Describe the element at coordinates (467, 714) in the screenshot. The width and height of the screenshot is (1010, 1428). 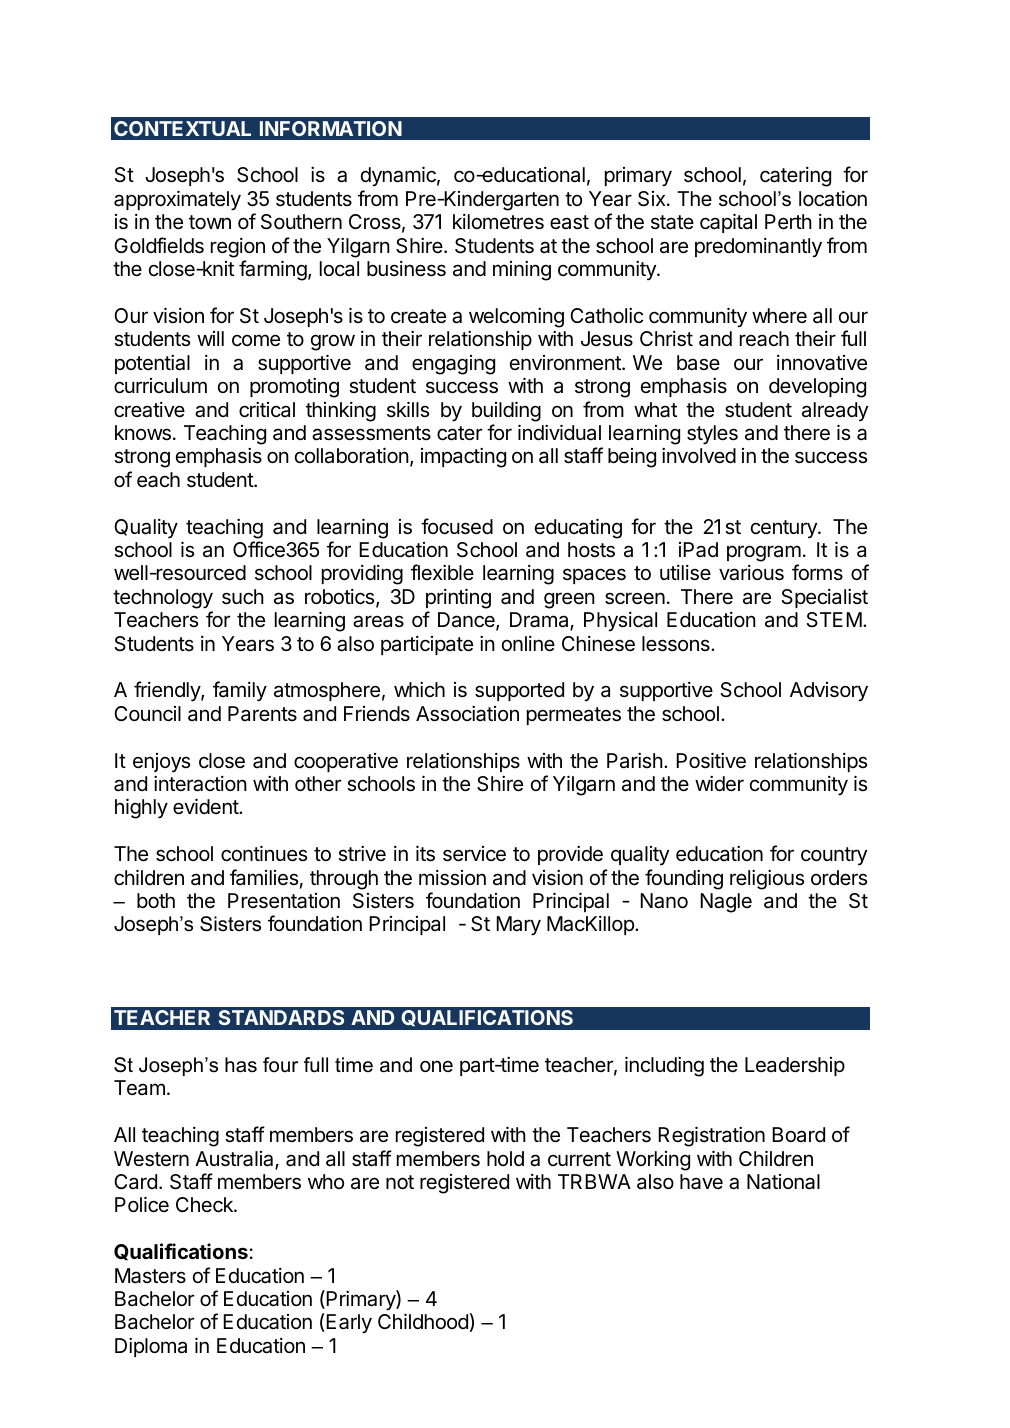
I see `Association` at that location.
